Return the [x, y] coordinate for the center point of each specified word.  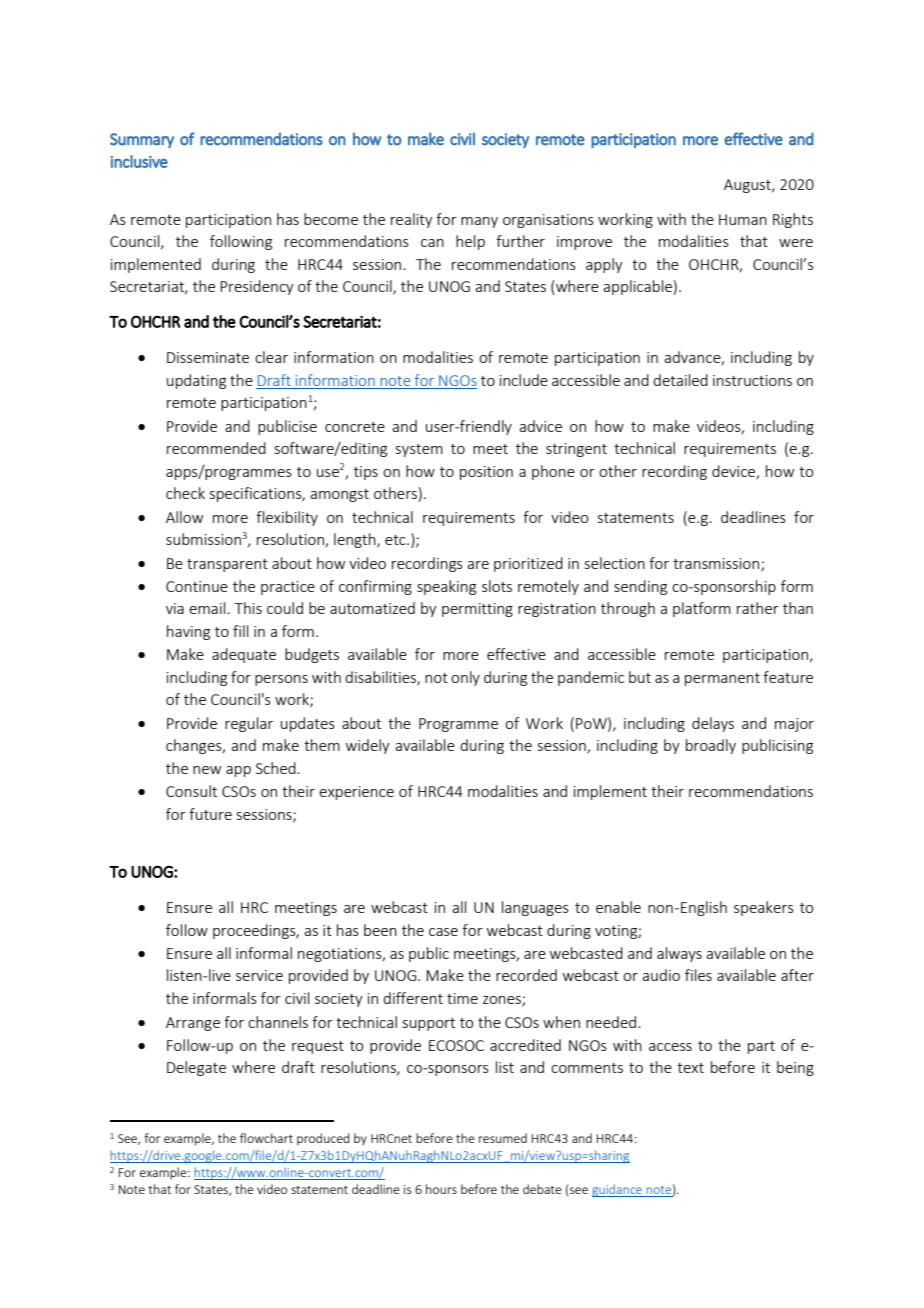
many [479, 222]
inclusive [139, 161]
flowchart [266, 1138]
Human [743, 219]
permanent [722, 679]
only [465, 678]
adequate [244, 655]
